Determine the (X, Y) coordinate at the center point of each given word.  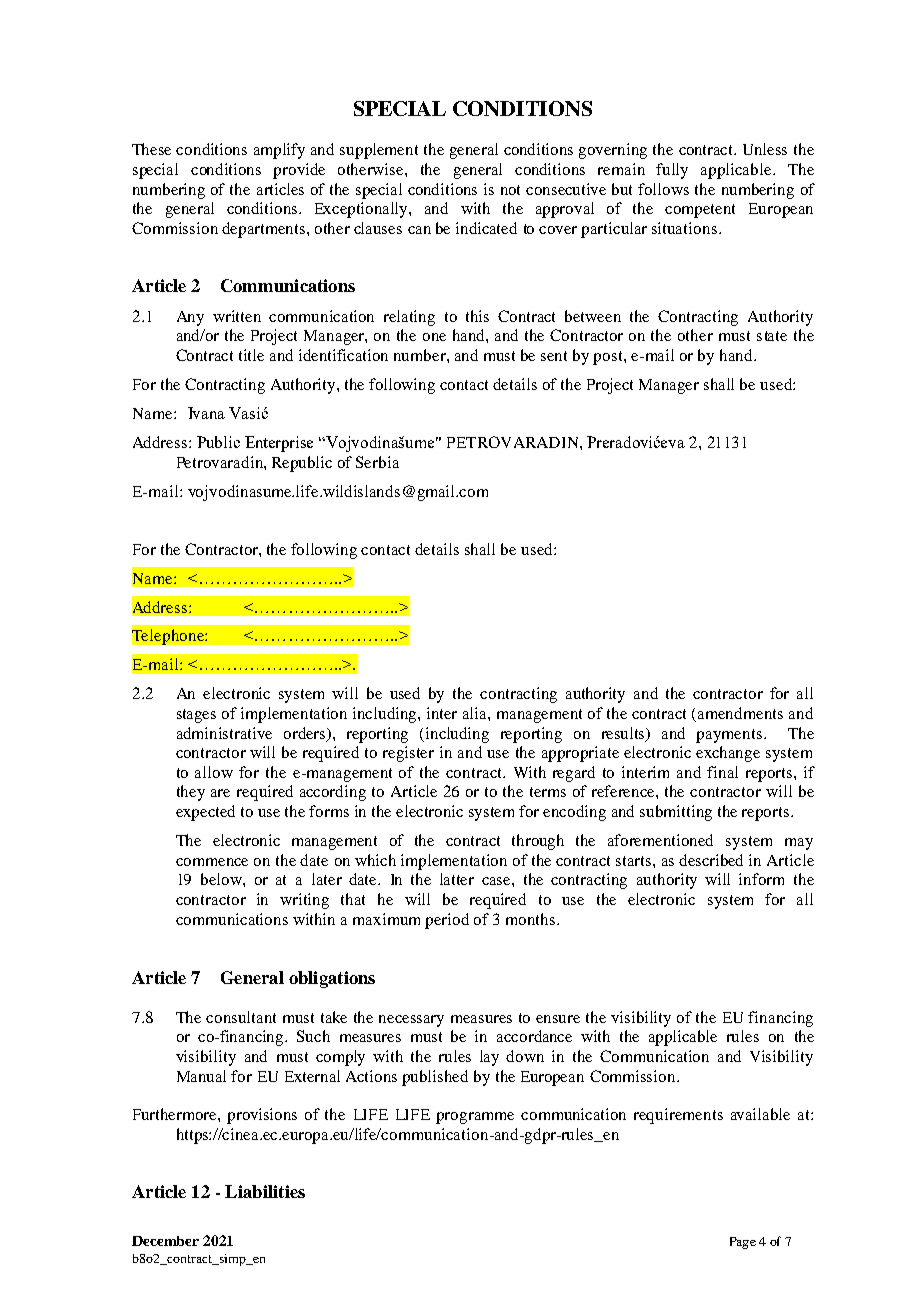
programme (475, 1118)
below (222, 879)
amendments (740, 713)
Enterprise (279, 444)
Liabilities (265, 1191)
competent (700, 211)
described (711, 860)
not (510, 190)
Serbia (377, 462)
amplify (279, 151)
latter (457, 879)
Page (743, 1243)
